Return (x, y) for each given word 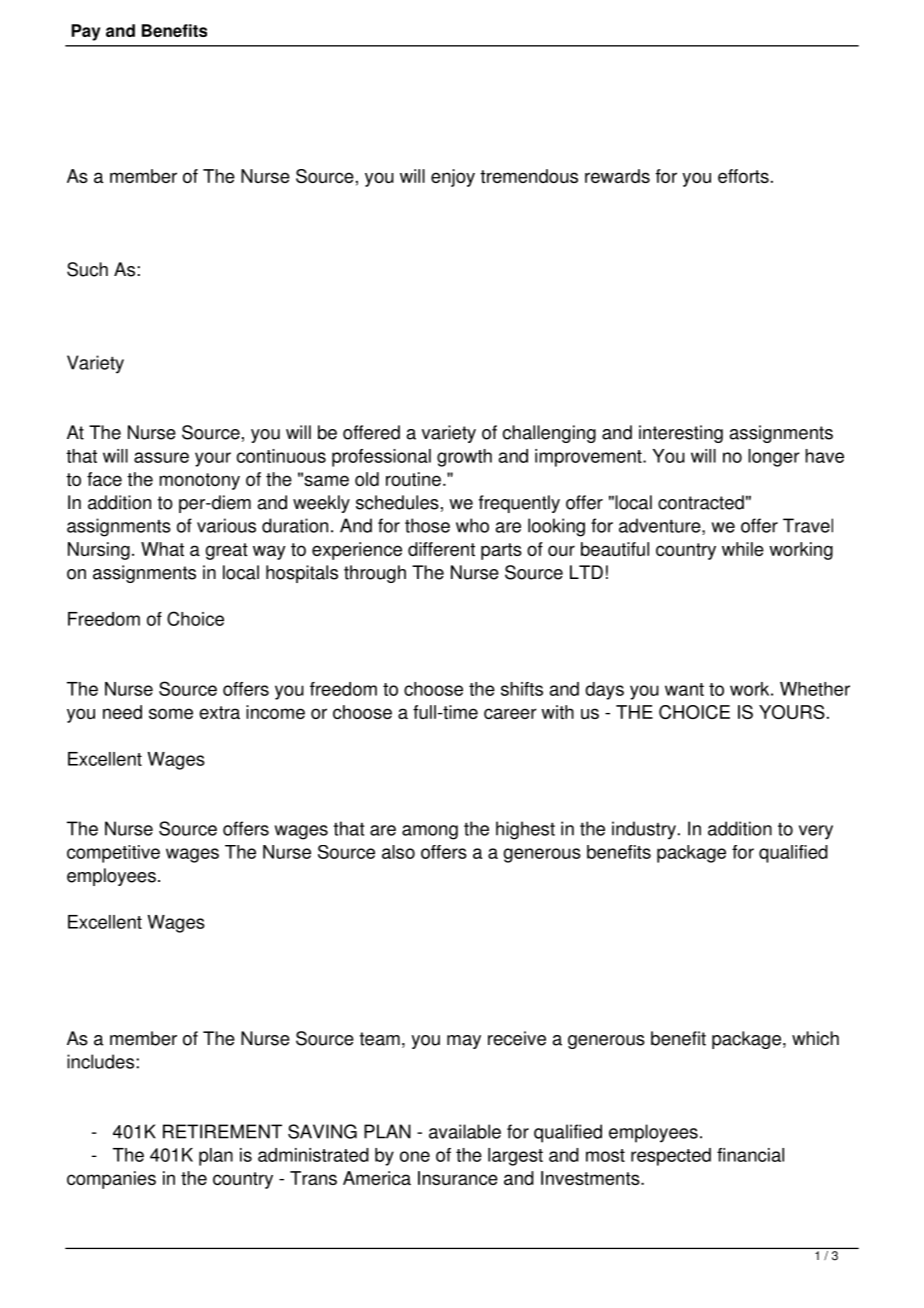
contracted (701, 502)
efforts (743, 176)
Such (87, 269)
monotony (199, 481)
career (510, 713)
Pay (85, 32)
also (398, 852)
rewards (617, 176)
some (171, 713)
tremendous (529, 176)
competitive (113, 854)
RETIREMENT (222, 1131)
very (816, 832)
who (472, 525)
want (684, 689)
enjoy (453, 178)
